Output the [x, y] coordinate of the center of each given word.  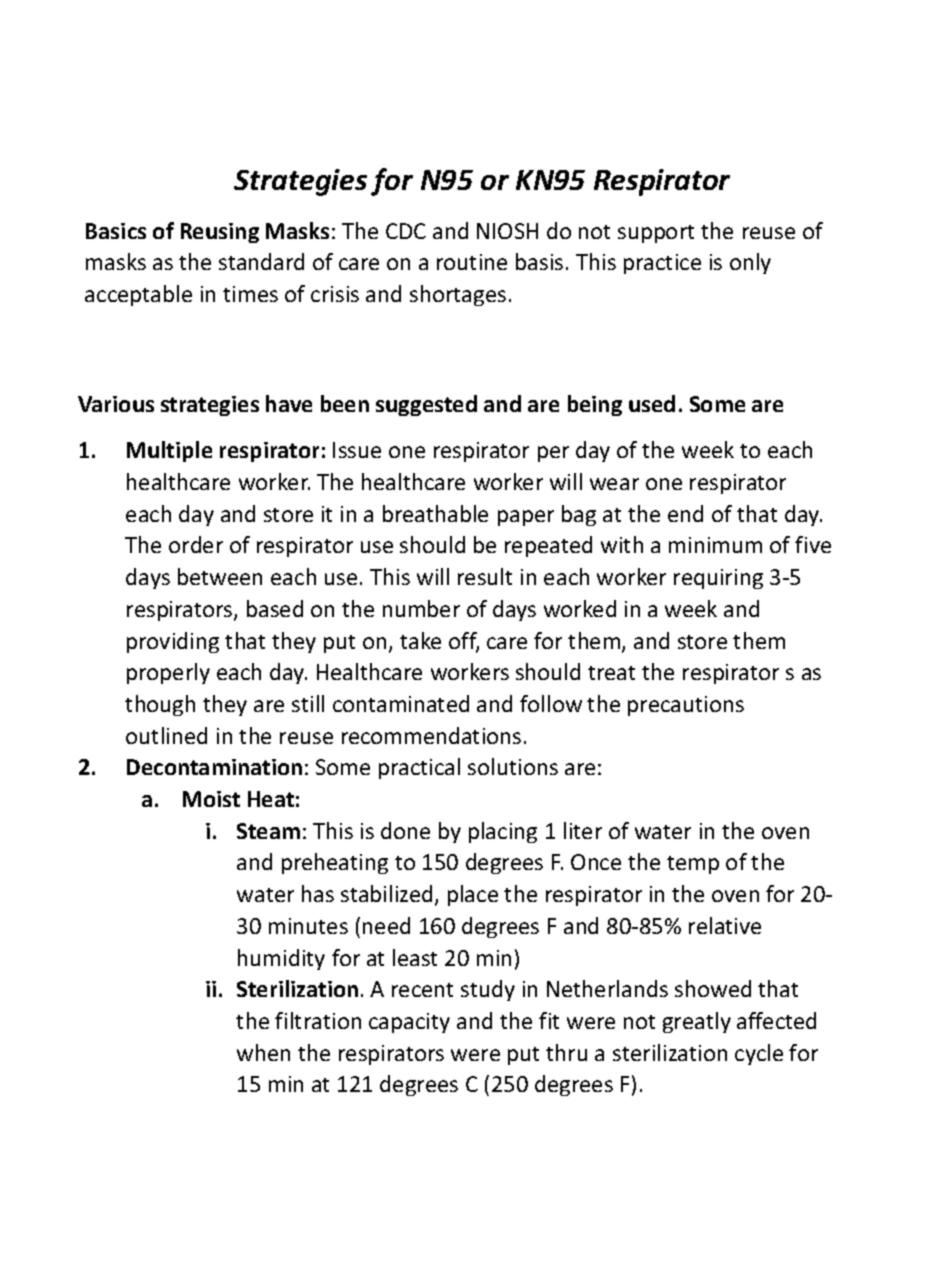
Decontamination [214, 767]
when [263, 1052]
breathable [435, 513]
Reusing [220, 233]
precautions [686, 706]
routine [472, 262]
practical [419, 768]
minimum [715, 545]
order [196, 544]
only [750, 263]
